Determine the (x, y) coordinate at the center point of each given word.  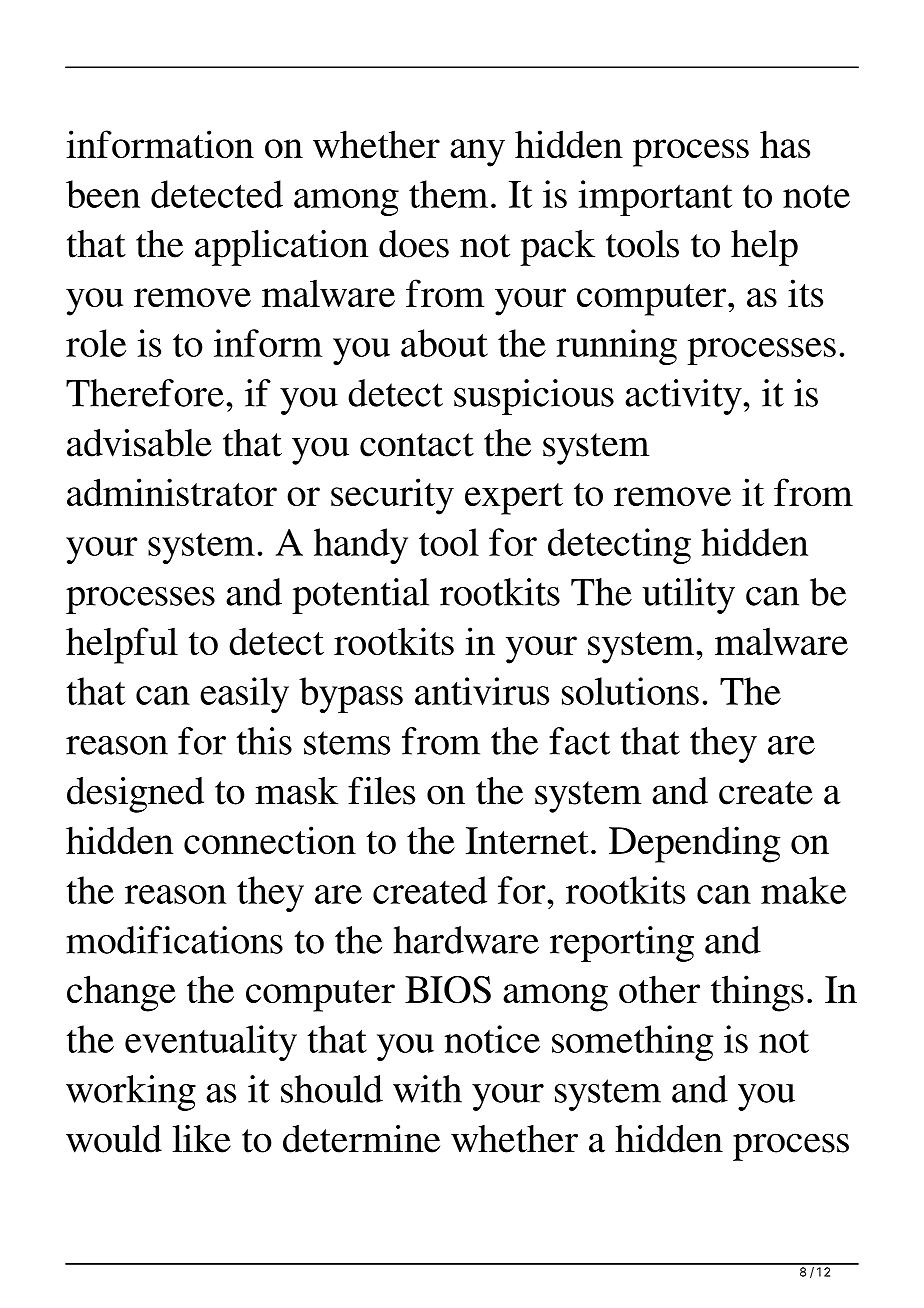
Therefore (145, 393)
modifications (174, 940)
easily (244, 695)
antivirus (482, 691)
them (448, 194)
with (427, 1089)
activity (684, 397)
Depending (694, 844)
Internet (527, 840)
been (103, 194)
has (785, 144)
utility (688, 596)
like (202, 1139)
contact (417, 445)
